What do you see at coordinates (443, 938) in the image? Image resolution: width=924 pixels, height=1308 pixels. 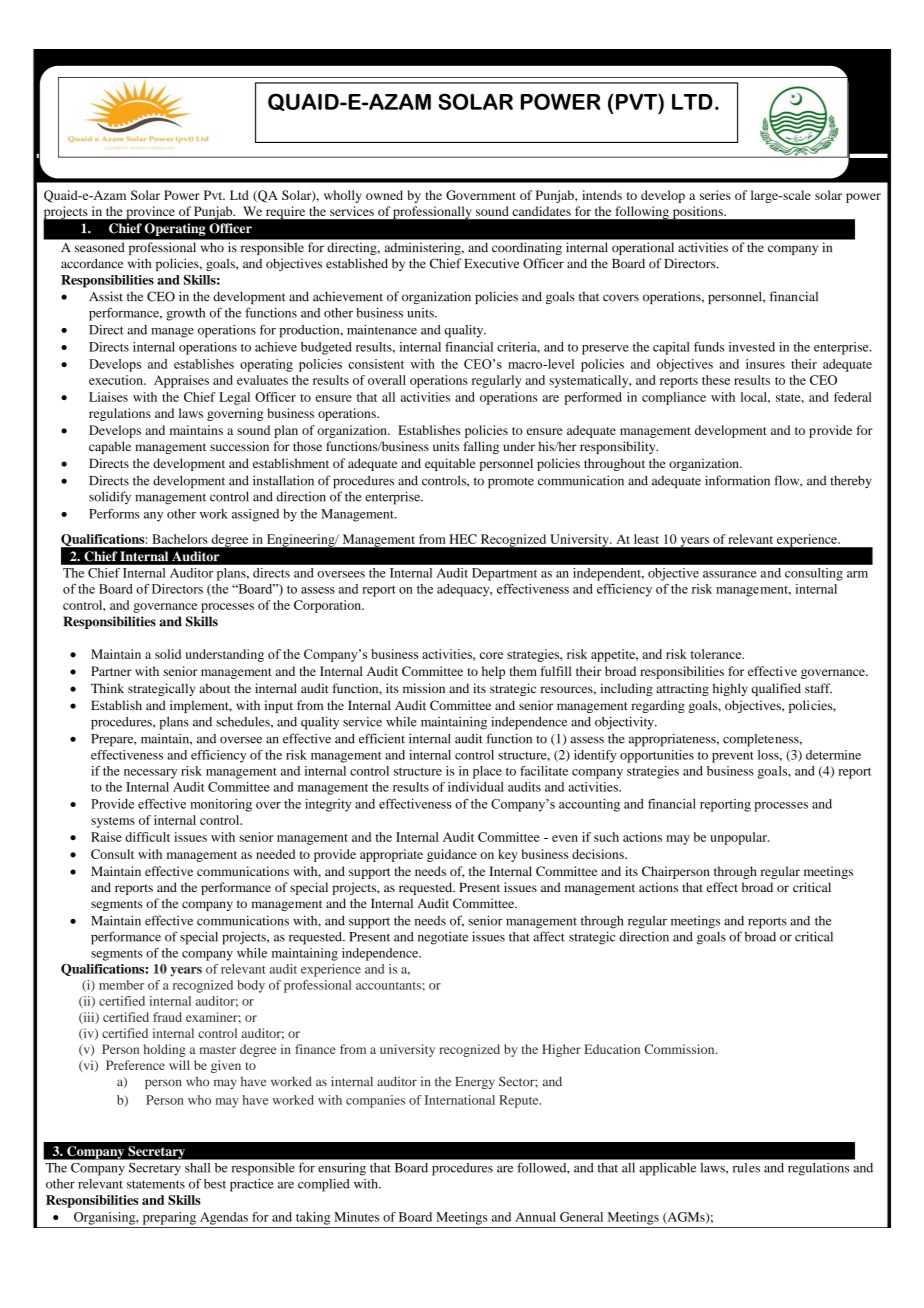 I see `negotiate` at bounding box center [443, 938].
